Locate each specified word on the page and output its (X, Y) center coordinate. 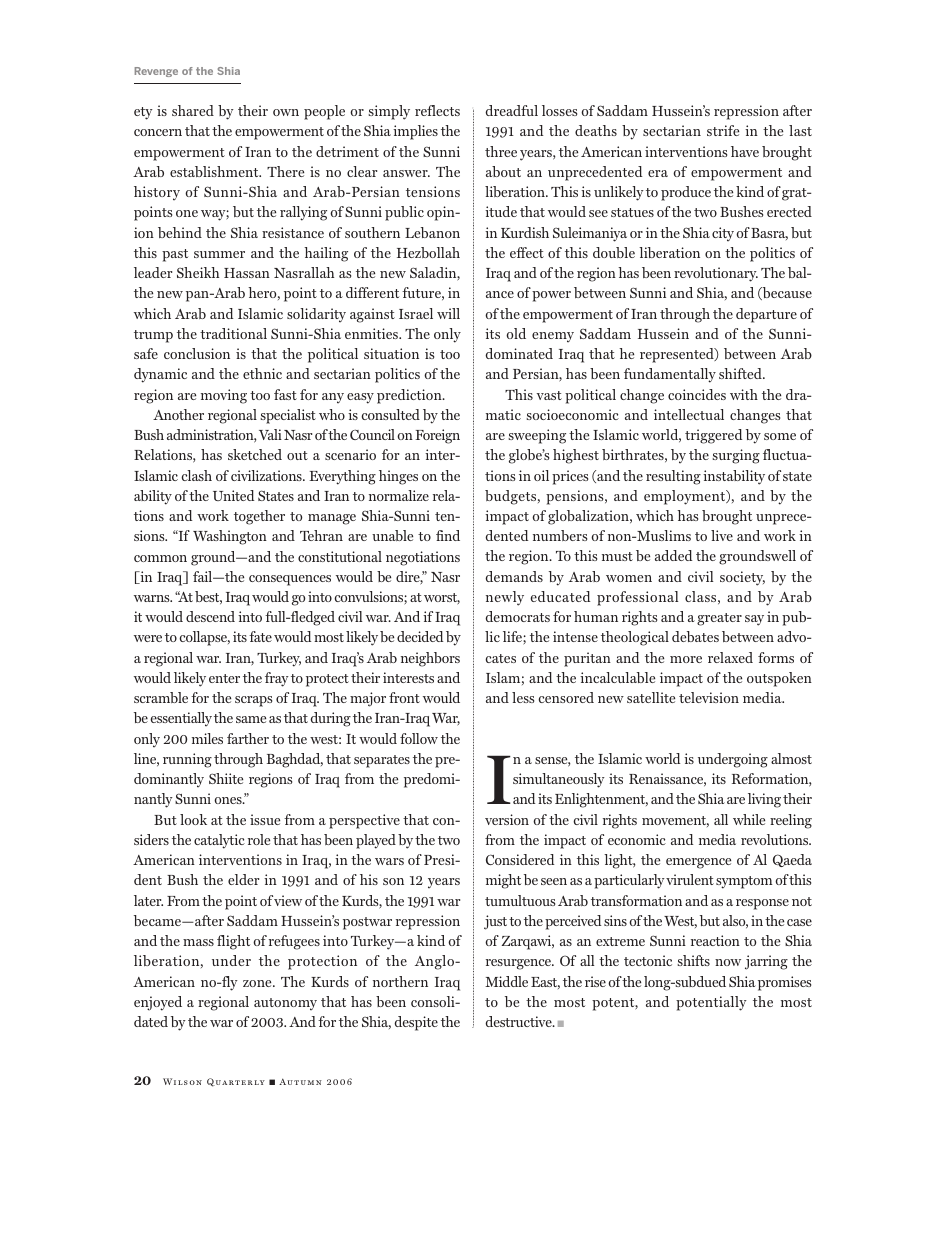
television (709, 697)
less (523, 697)
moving (224, 396)
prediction (410, 396)
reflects (437, 110)
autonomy (285, 1004)
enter (224, 678)
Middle (506, 981)
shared (193, 110)
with (744, 394)
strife (723, 130)
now (728, 962)
